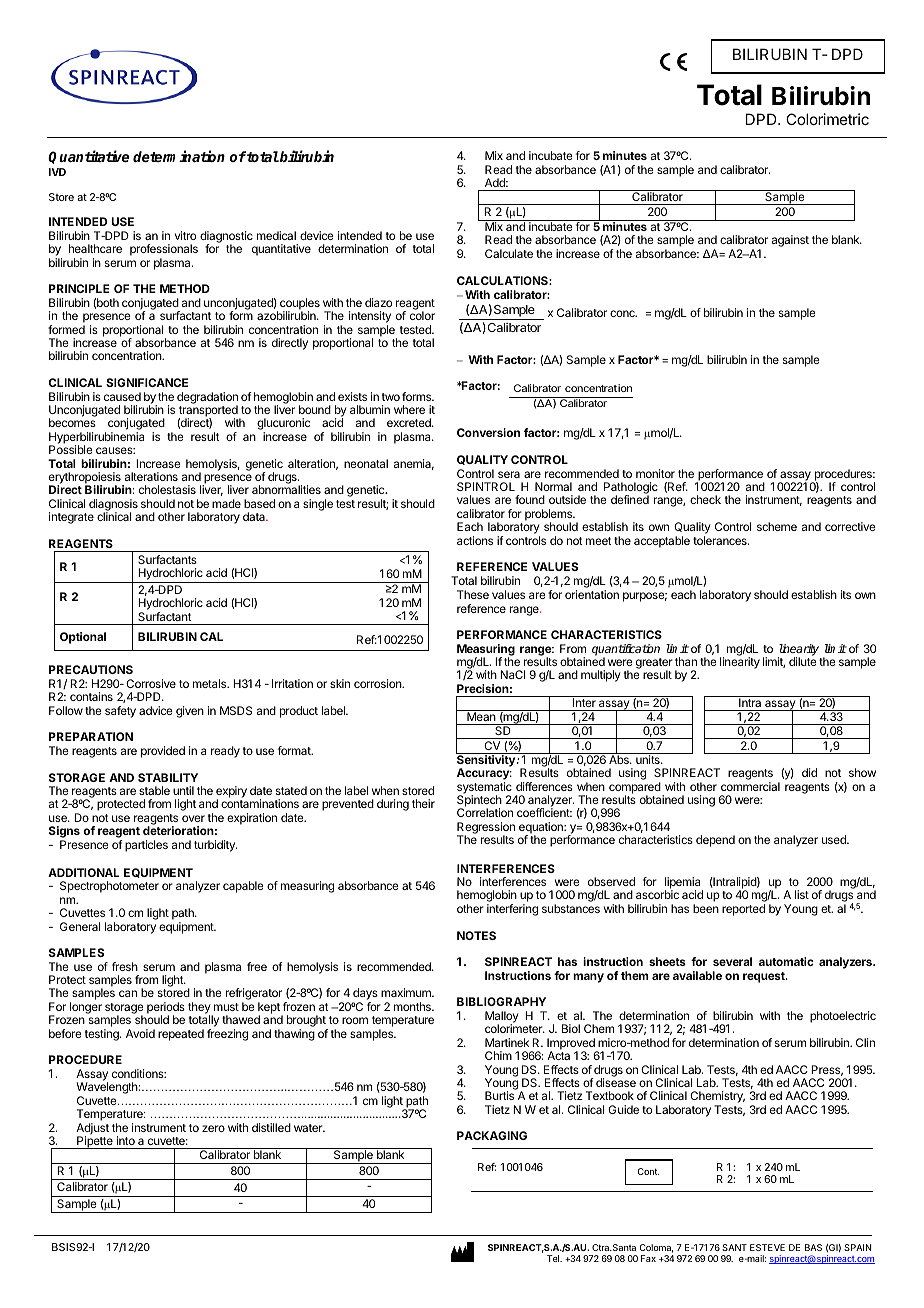  Describe the element at coordinates (509, 253) in the screenshot. I see `Calculate` at that location.
